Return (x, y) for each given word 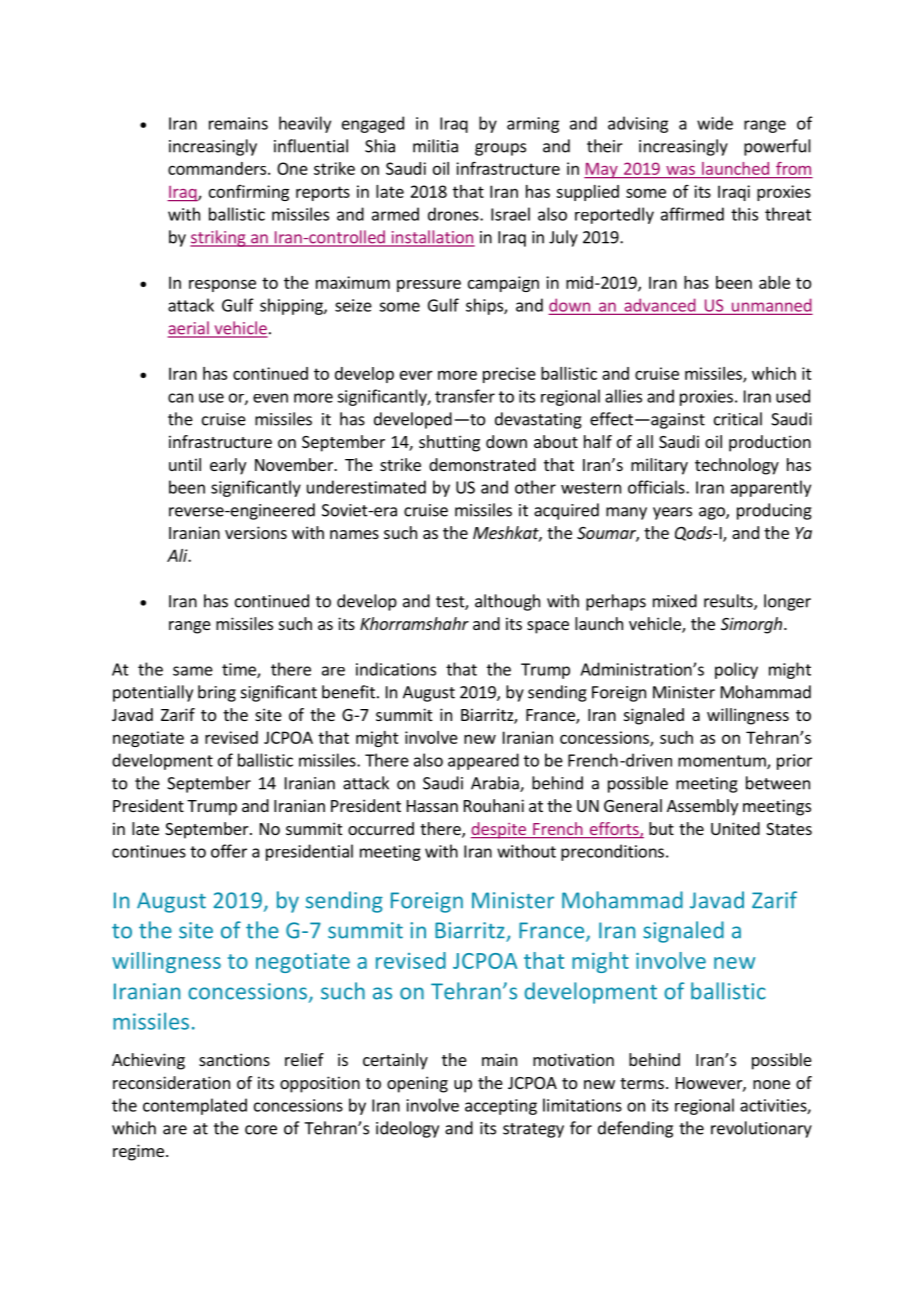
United (735, 828)
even (270, 398)
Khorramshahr (414, 623)
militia (435, 146)
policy (736, 670)
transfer (465, 396)
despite (499, 830)
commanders (217, 168)
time (240, 670)
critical (738, 419)
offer (229, 851)
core (261, 1130)
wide (715, 123)
